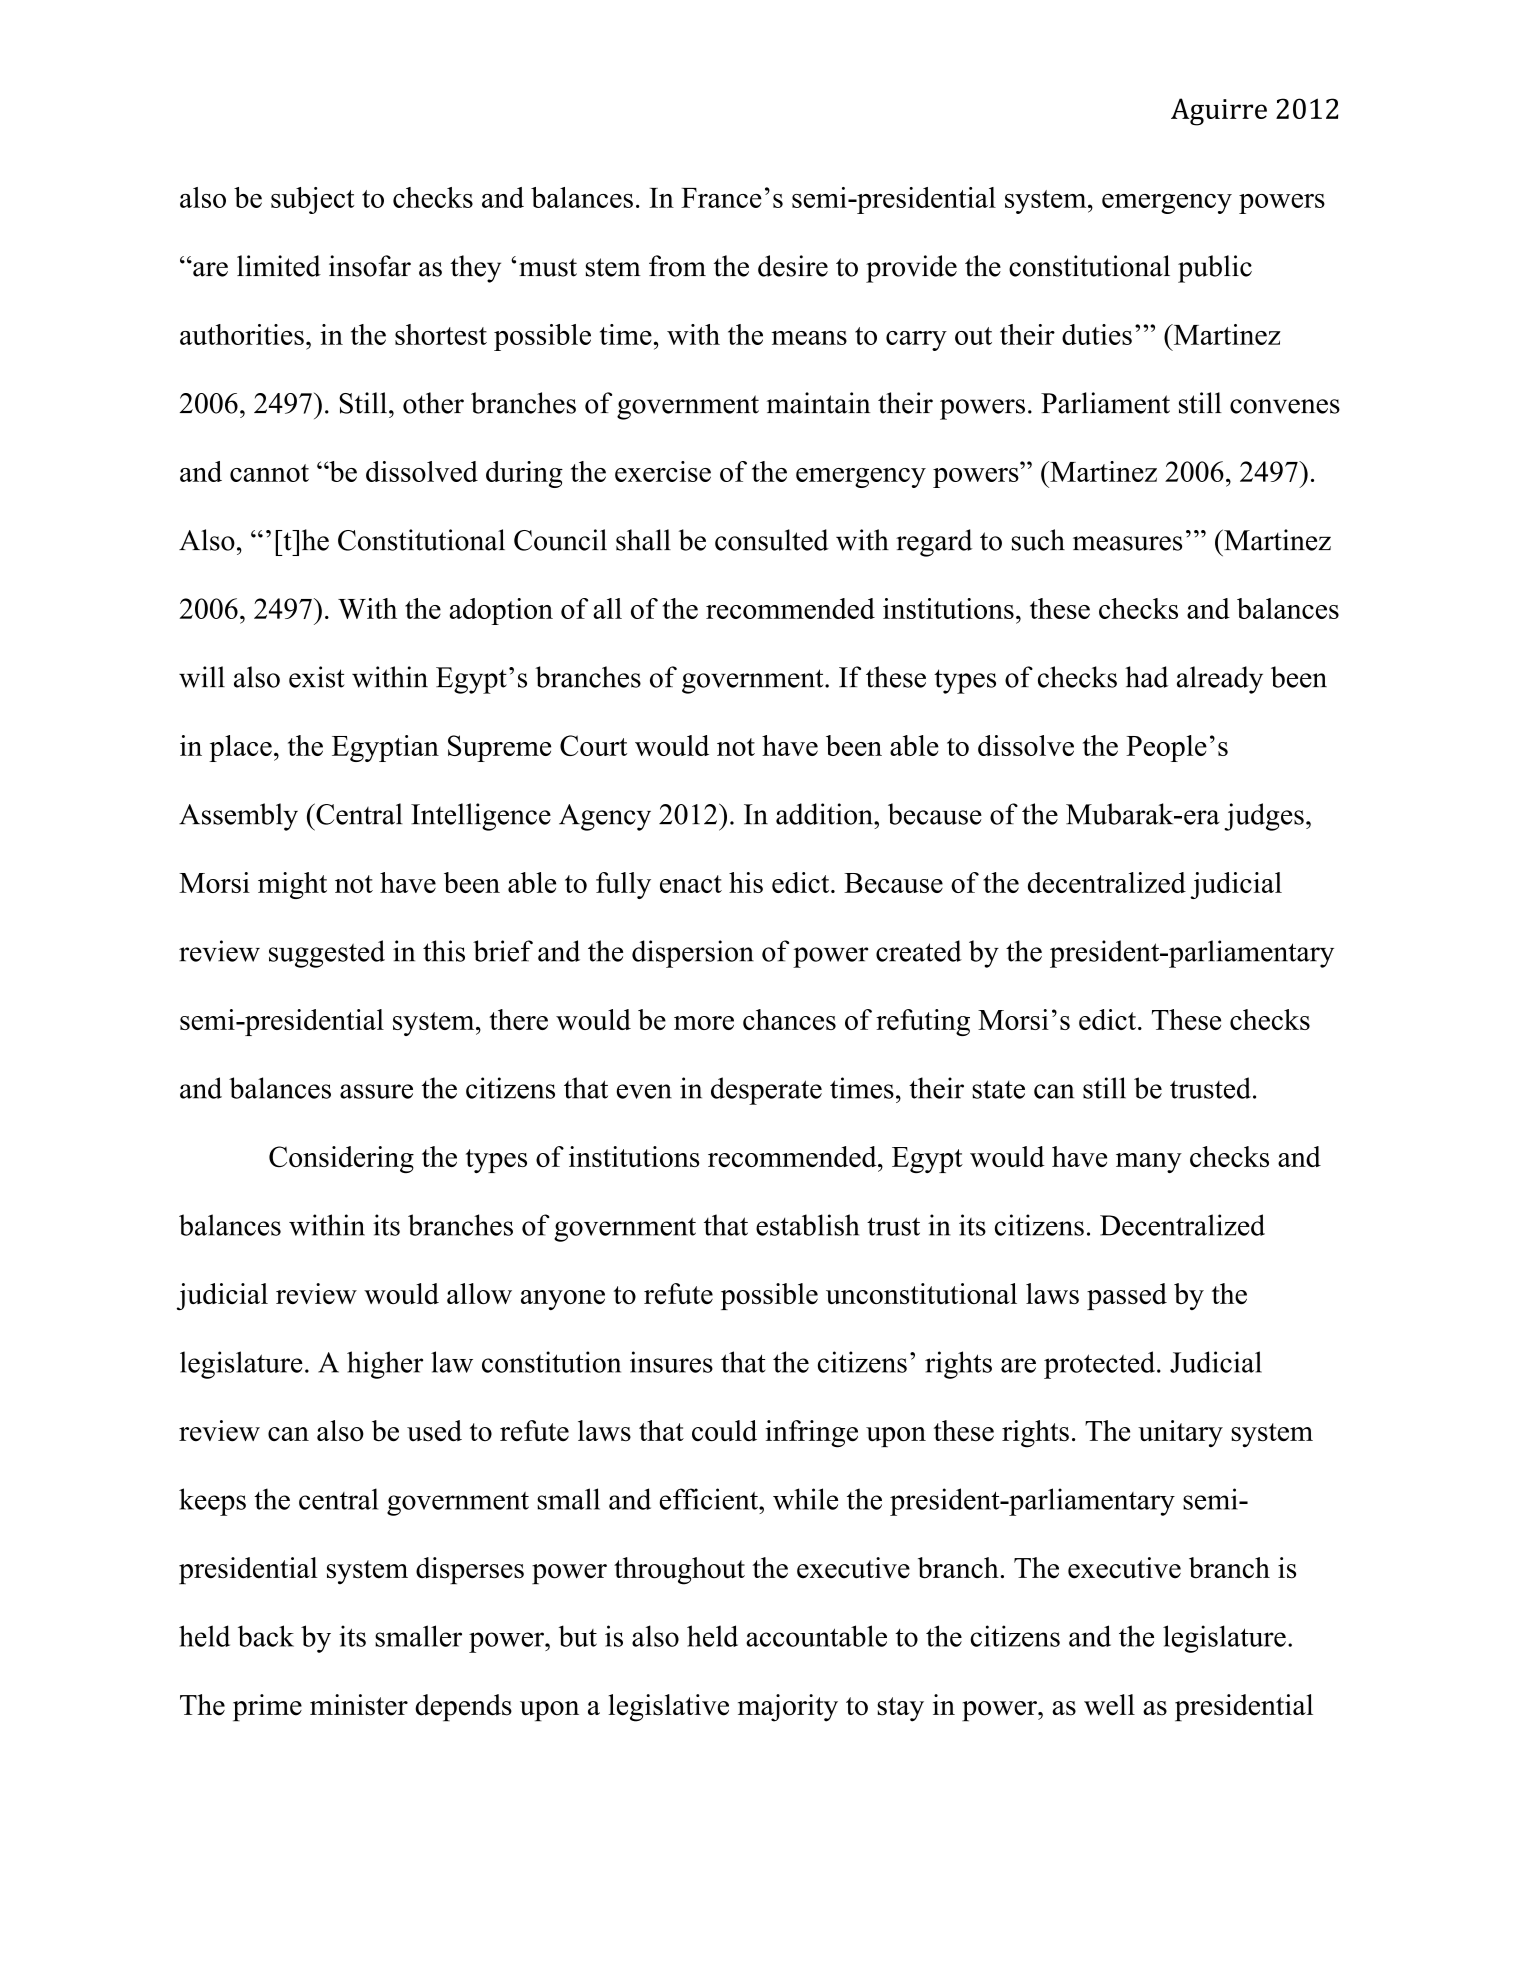  I want to click on many, so click(1149, 1163).
